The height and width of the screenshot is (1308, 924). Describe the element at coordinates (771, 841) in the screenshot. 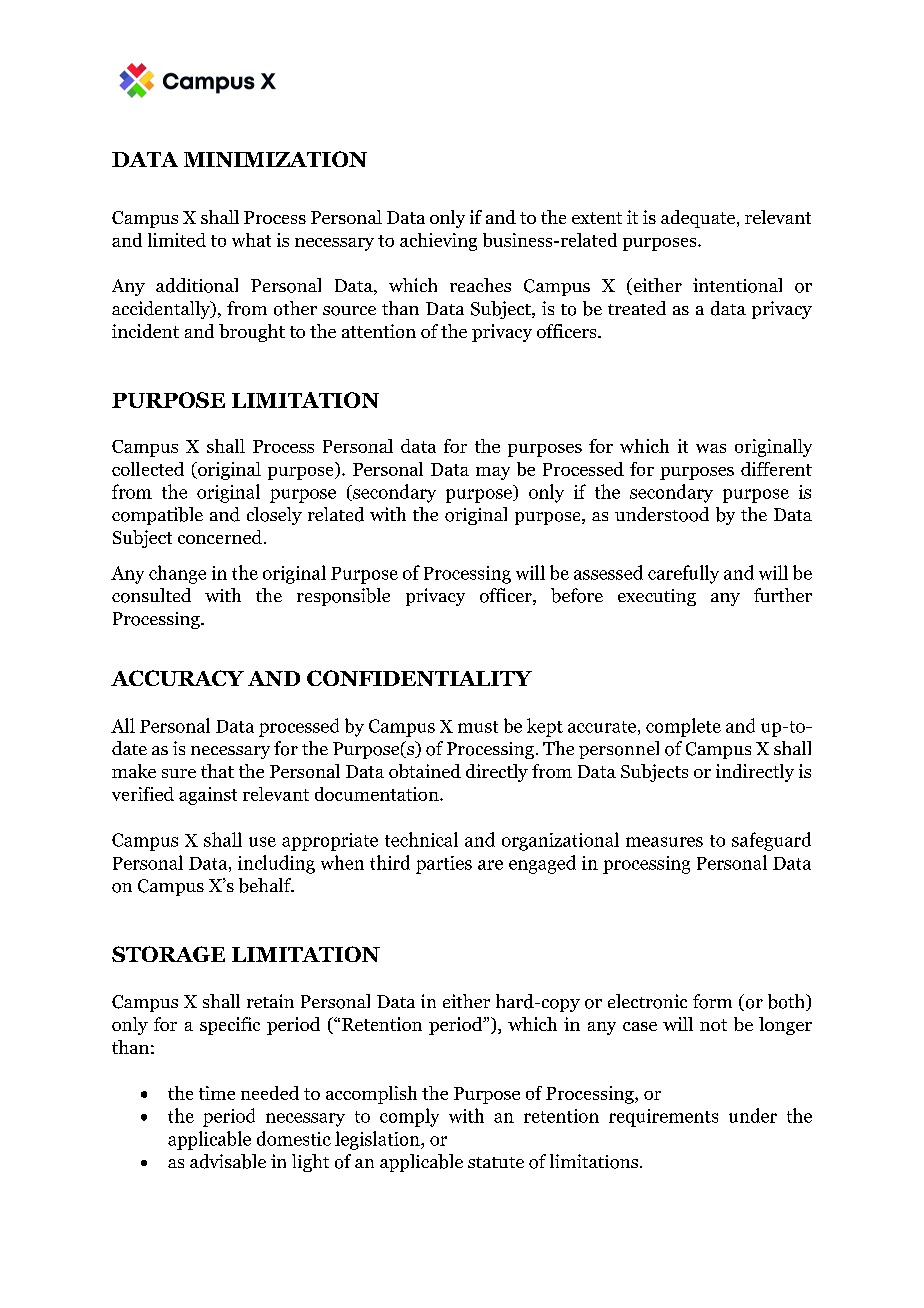

I see `safeguard` at that location.
